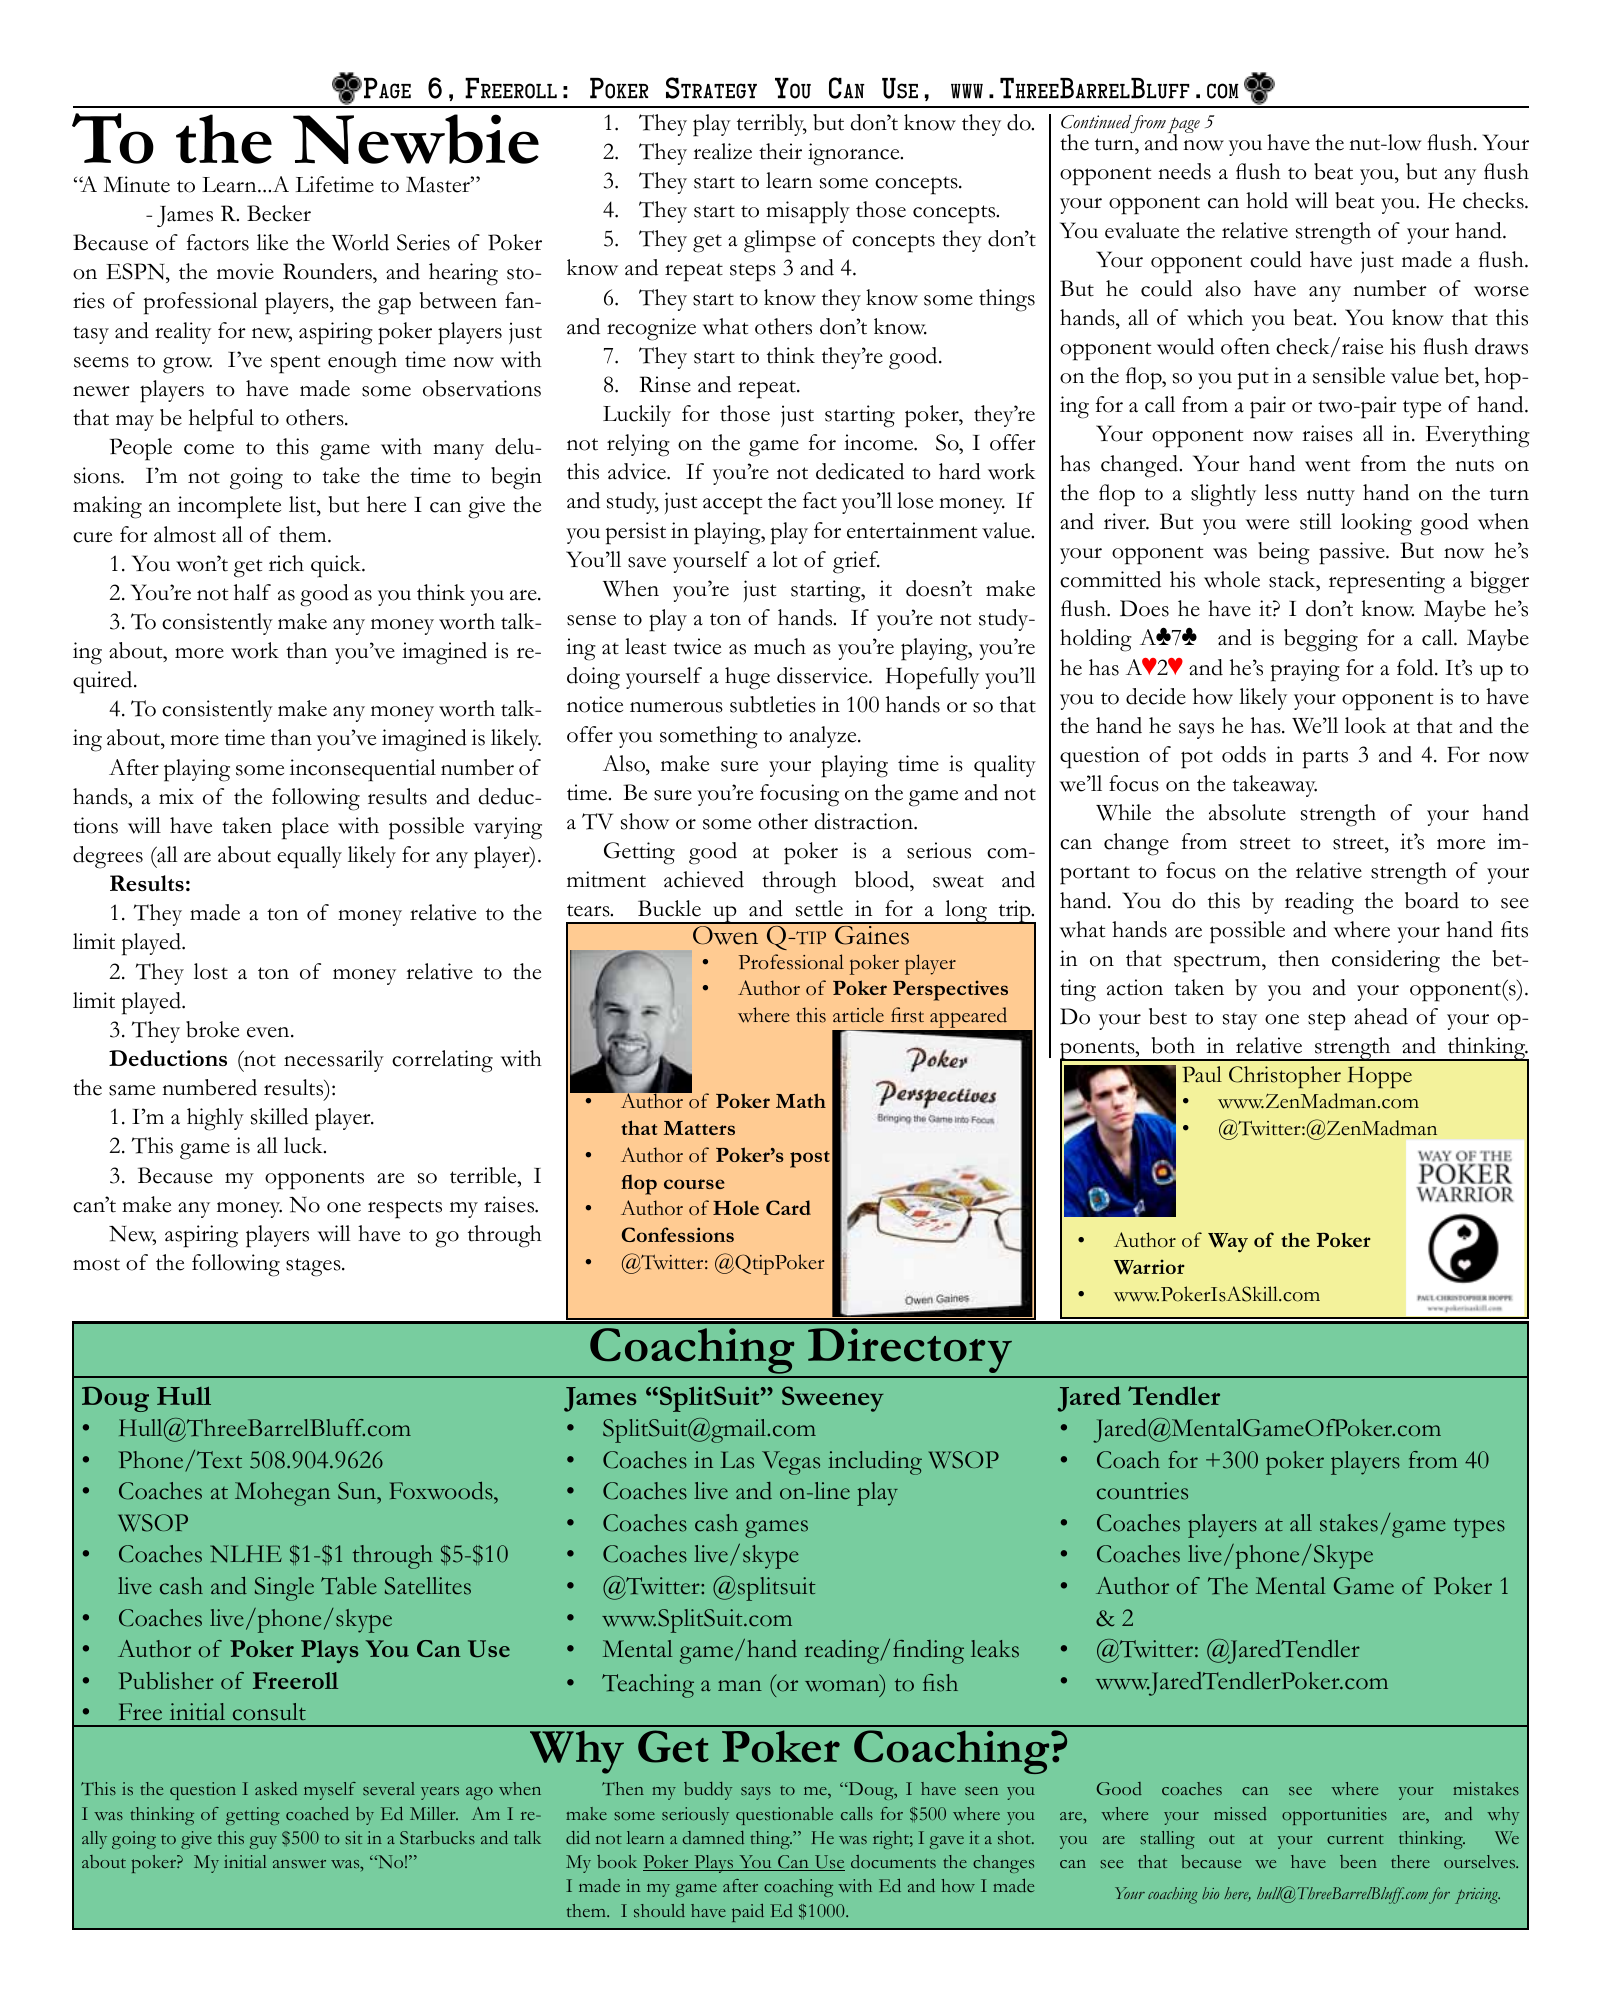 This image has width=1602, height=2003. Describe the element at coordinates (1184, 171) in the image. I see `needs` at that location.
